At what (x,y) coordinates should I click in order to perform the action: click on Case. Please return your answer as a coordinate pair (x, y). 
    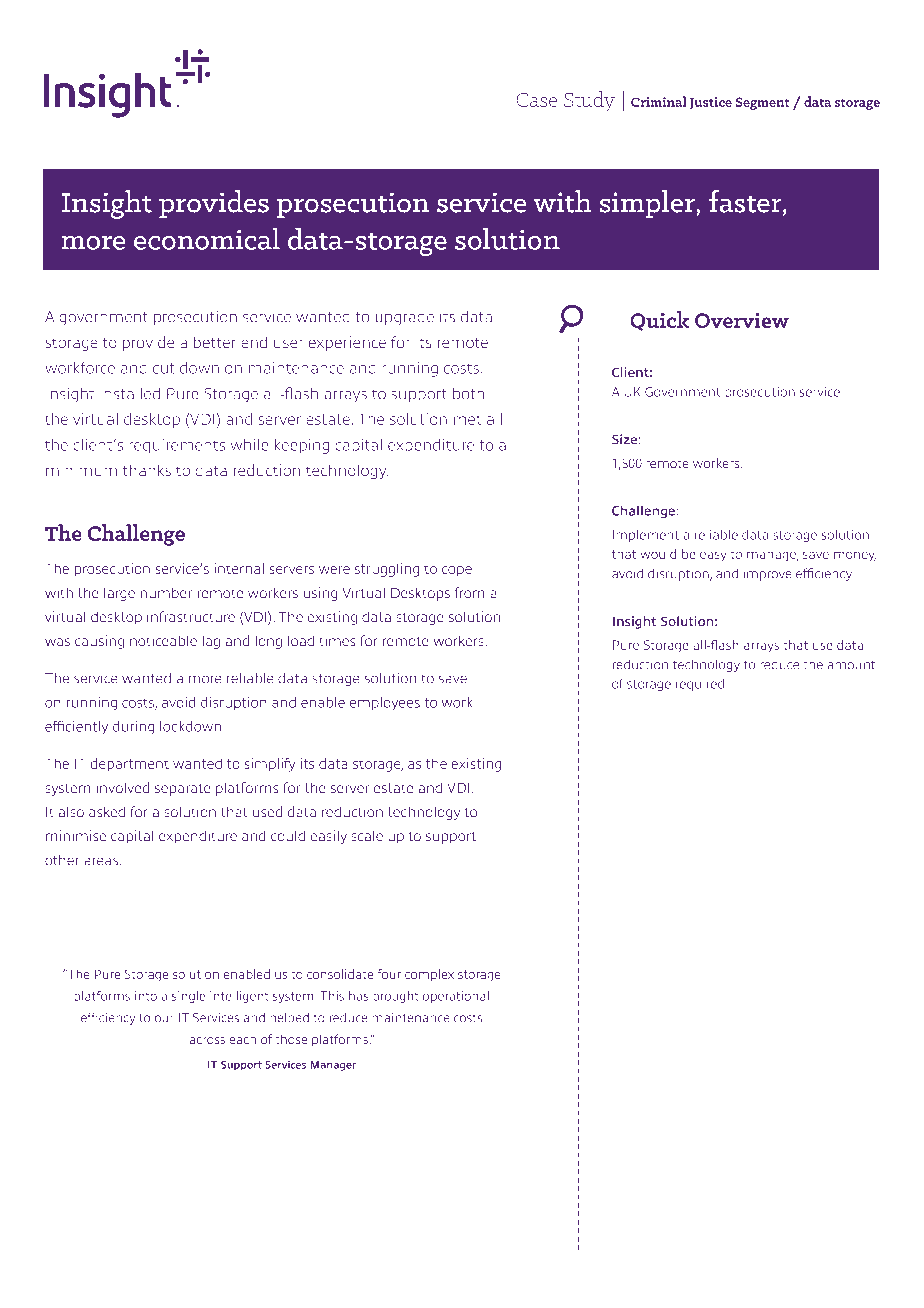
    Looking at the image, I should click on (537, 100).
